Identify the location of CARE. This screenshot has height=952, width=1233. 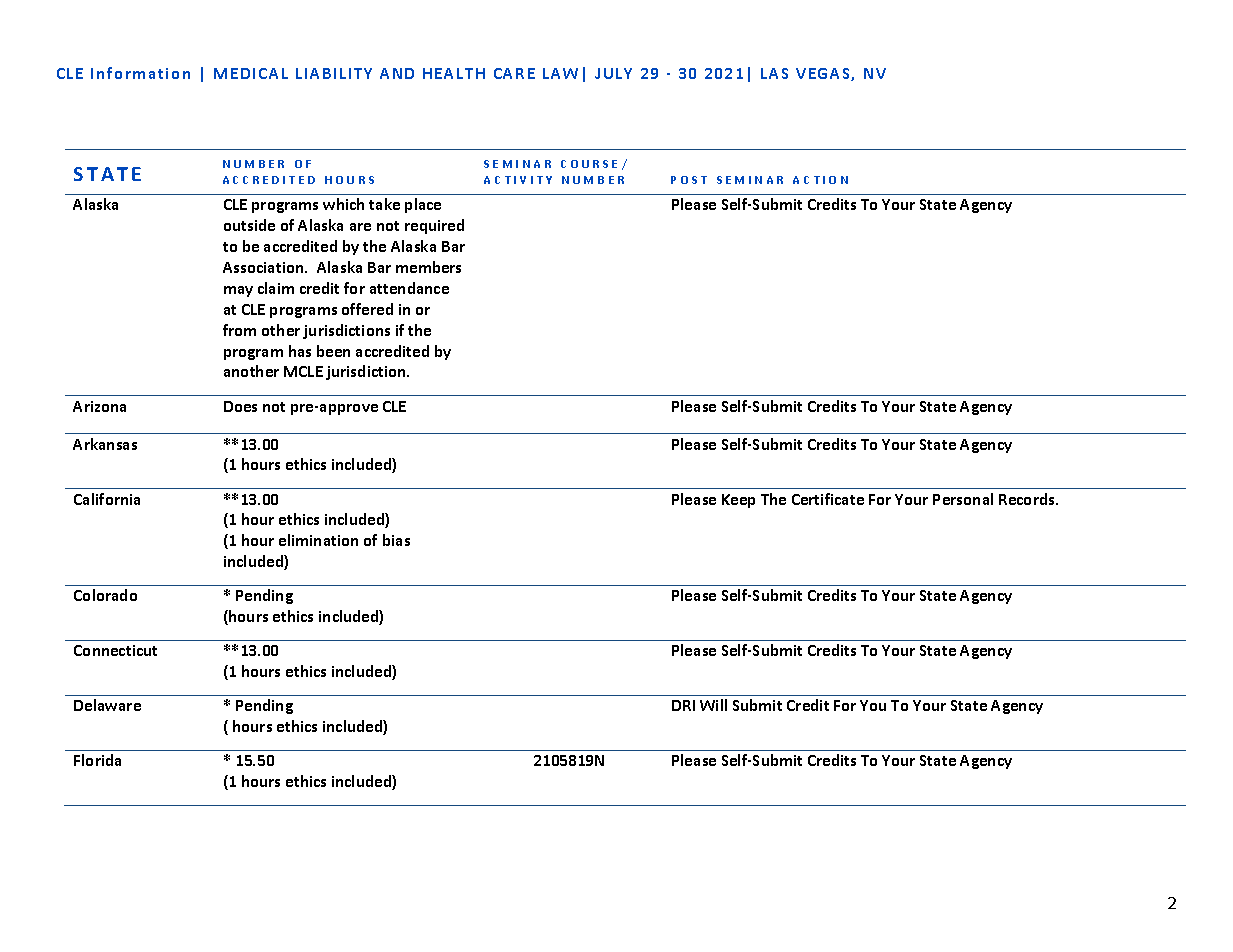
(514, 73).
